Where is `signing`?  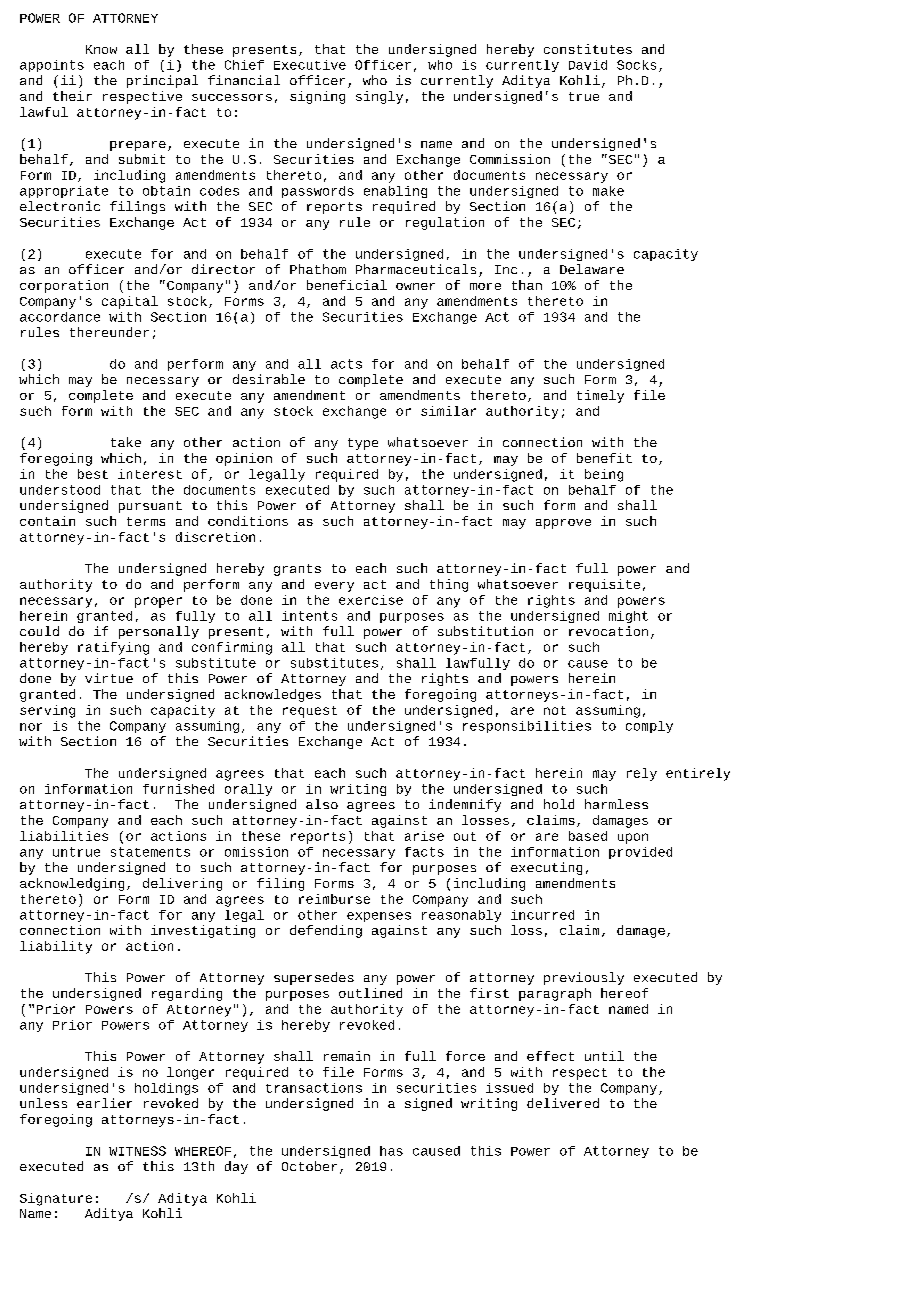 signing is located at coordinates (317, 97).
